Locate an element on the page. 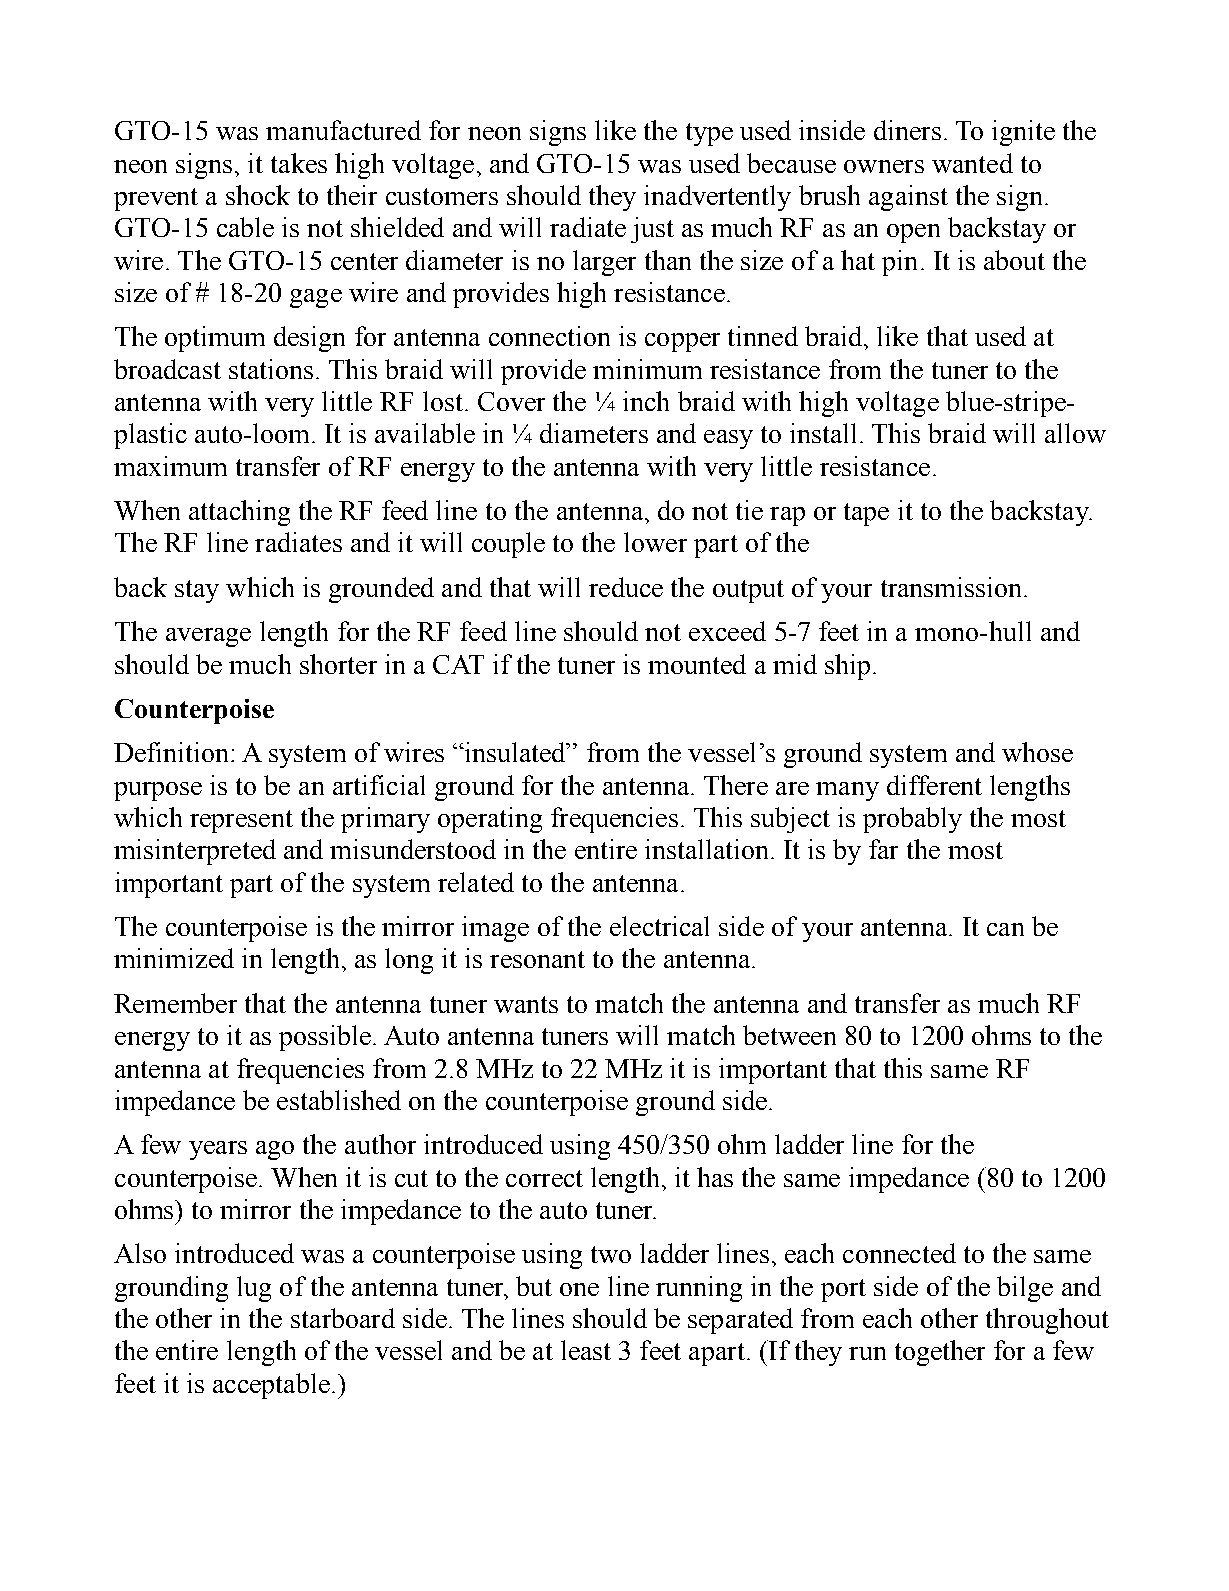 This page has width=1229, height=1591. shock is located at coordinates (258, 195).
